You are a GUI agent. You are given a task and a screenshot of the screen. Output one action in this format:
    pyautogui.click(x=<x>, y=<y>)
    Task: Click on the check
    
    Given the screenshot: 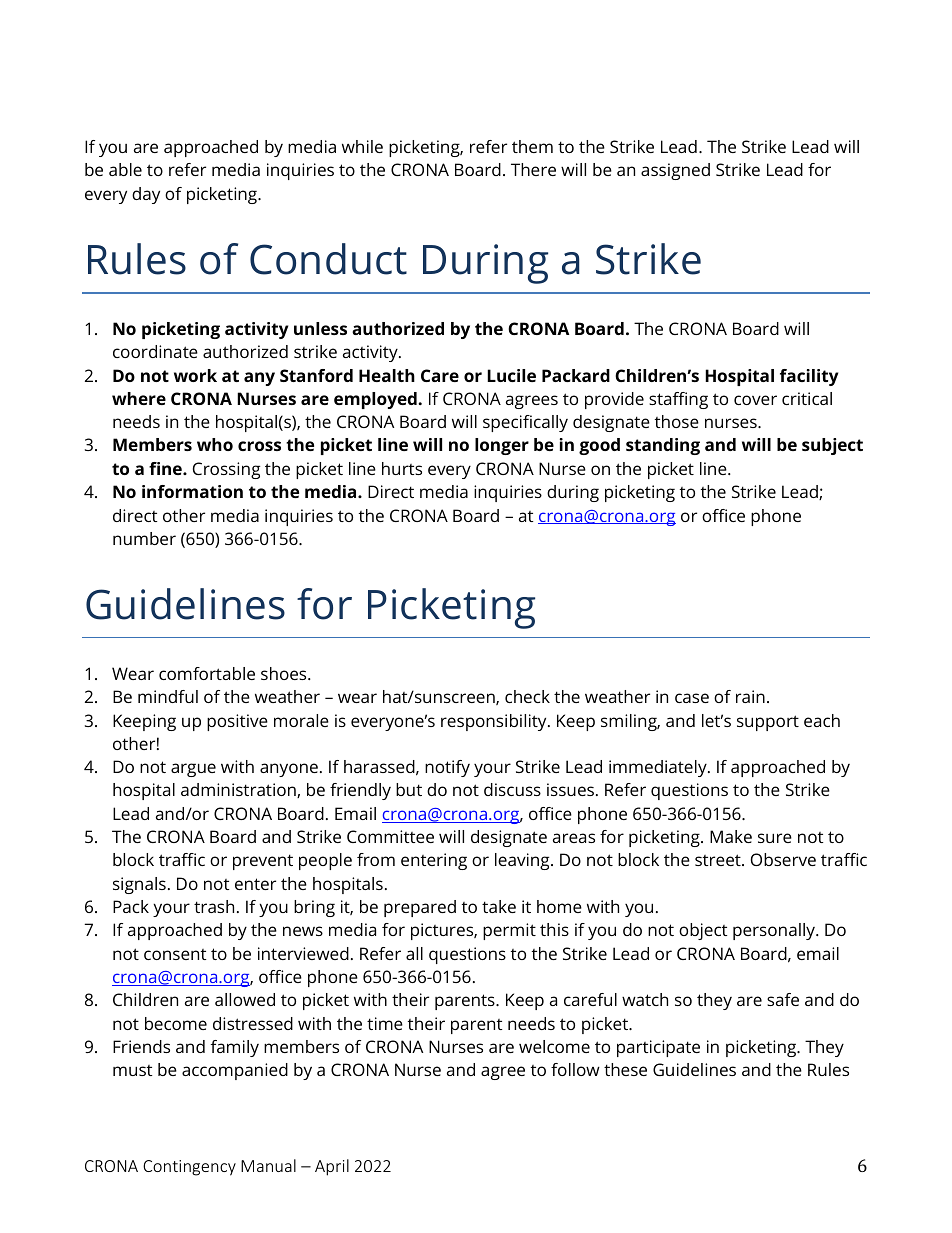 What is the action you would take?
    pyautogui.click(x=527, y=696)
